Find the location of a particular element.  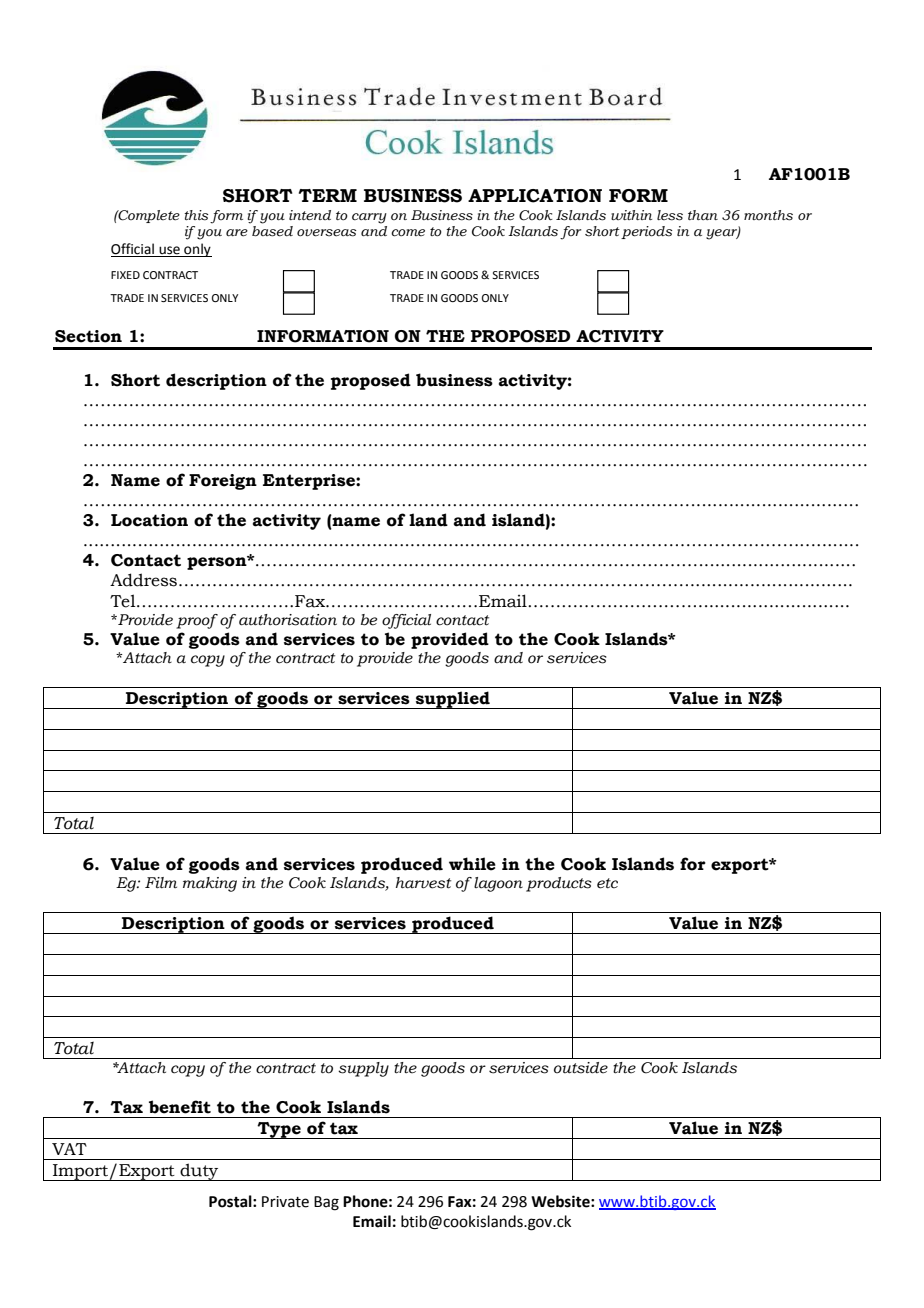

Film is located at coordinates (161, 882).
